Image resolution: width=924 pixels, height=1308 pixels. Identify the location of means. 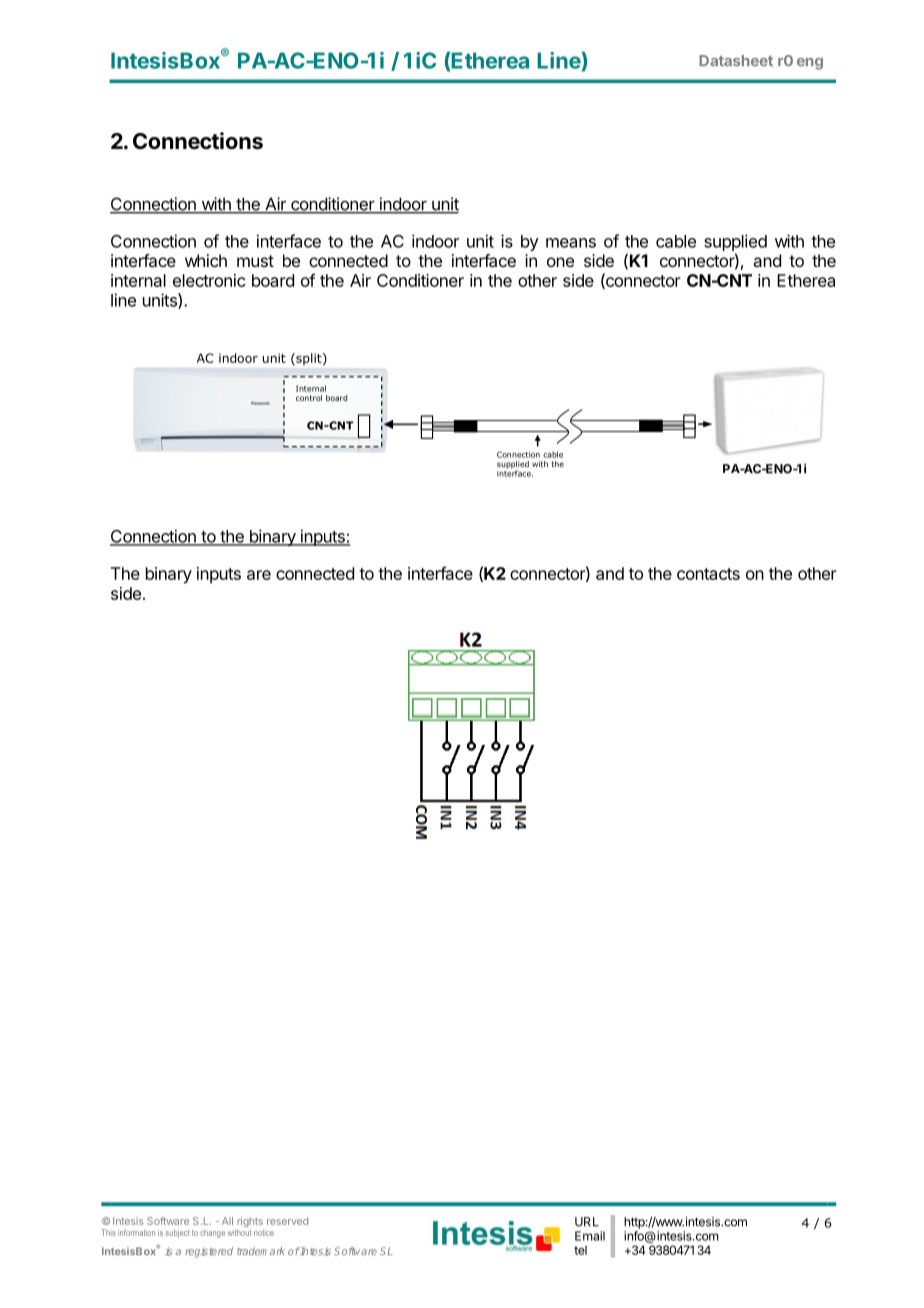
(571, 243).
